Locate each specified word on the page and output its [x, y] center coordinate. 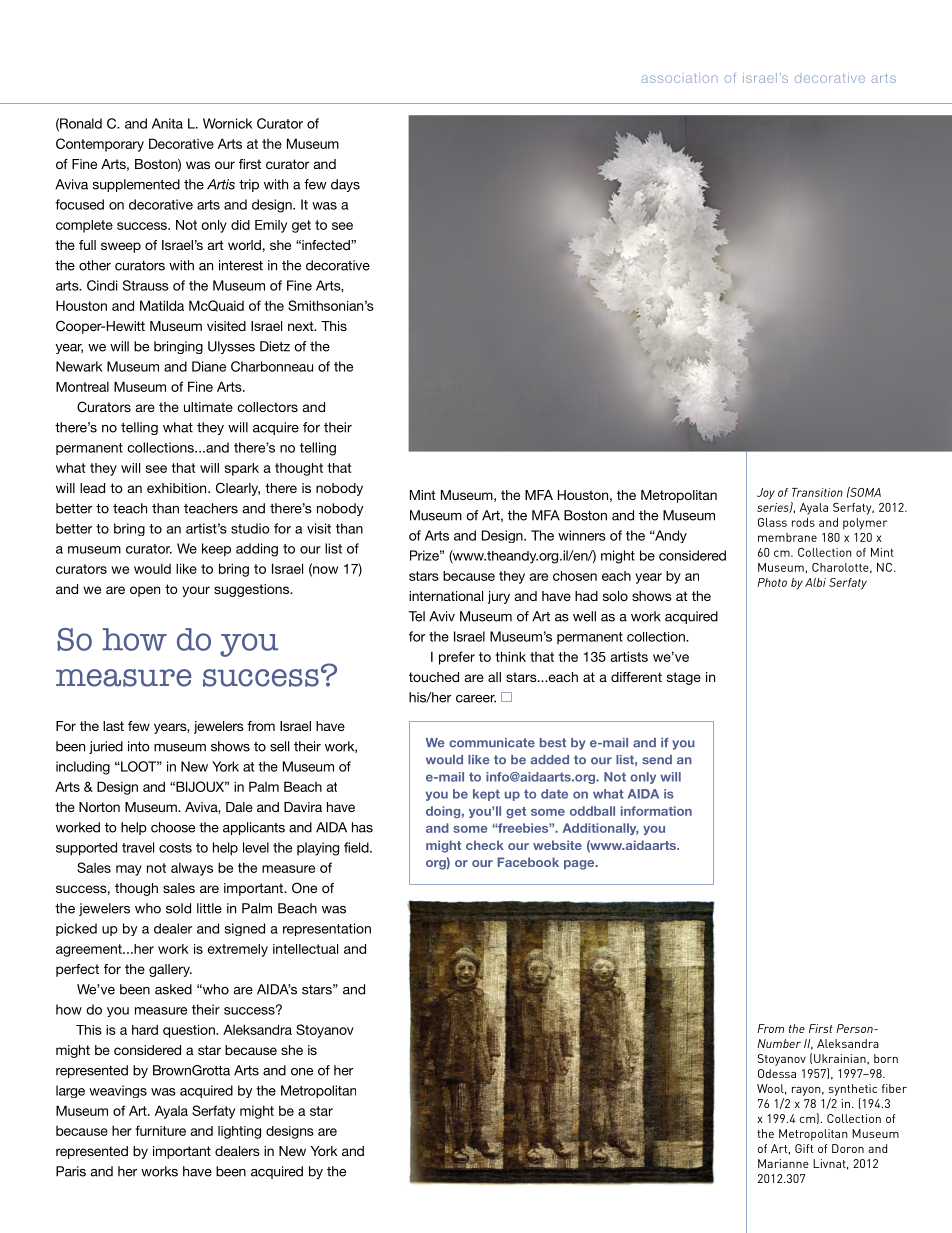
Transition [817, 492]
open [145, 591]
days [345, 185]
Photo [772, 582]
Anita [167, 123]
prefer [457, 658]
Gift [804, 1148]
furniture [161, 1130]
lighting [239, 1132]
